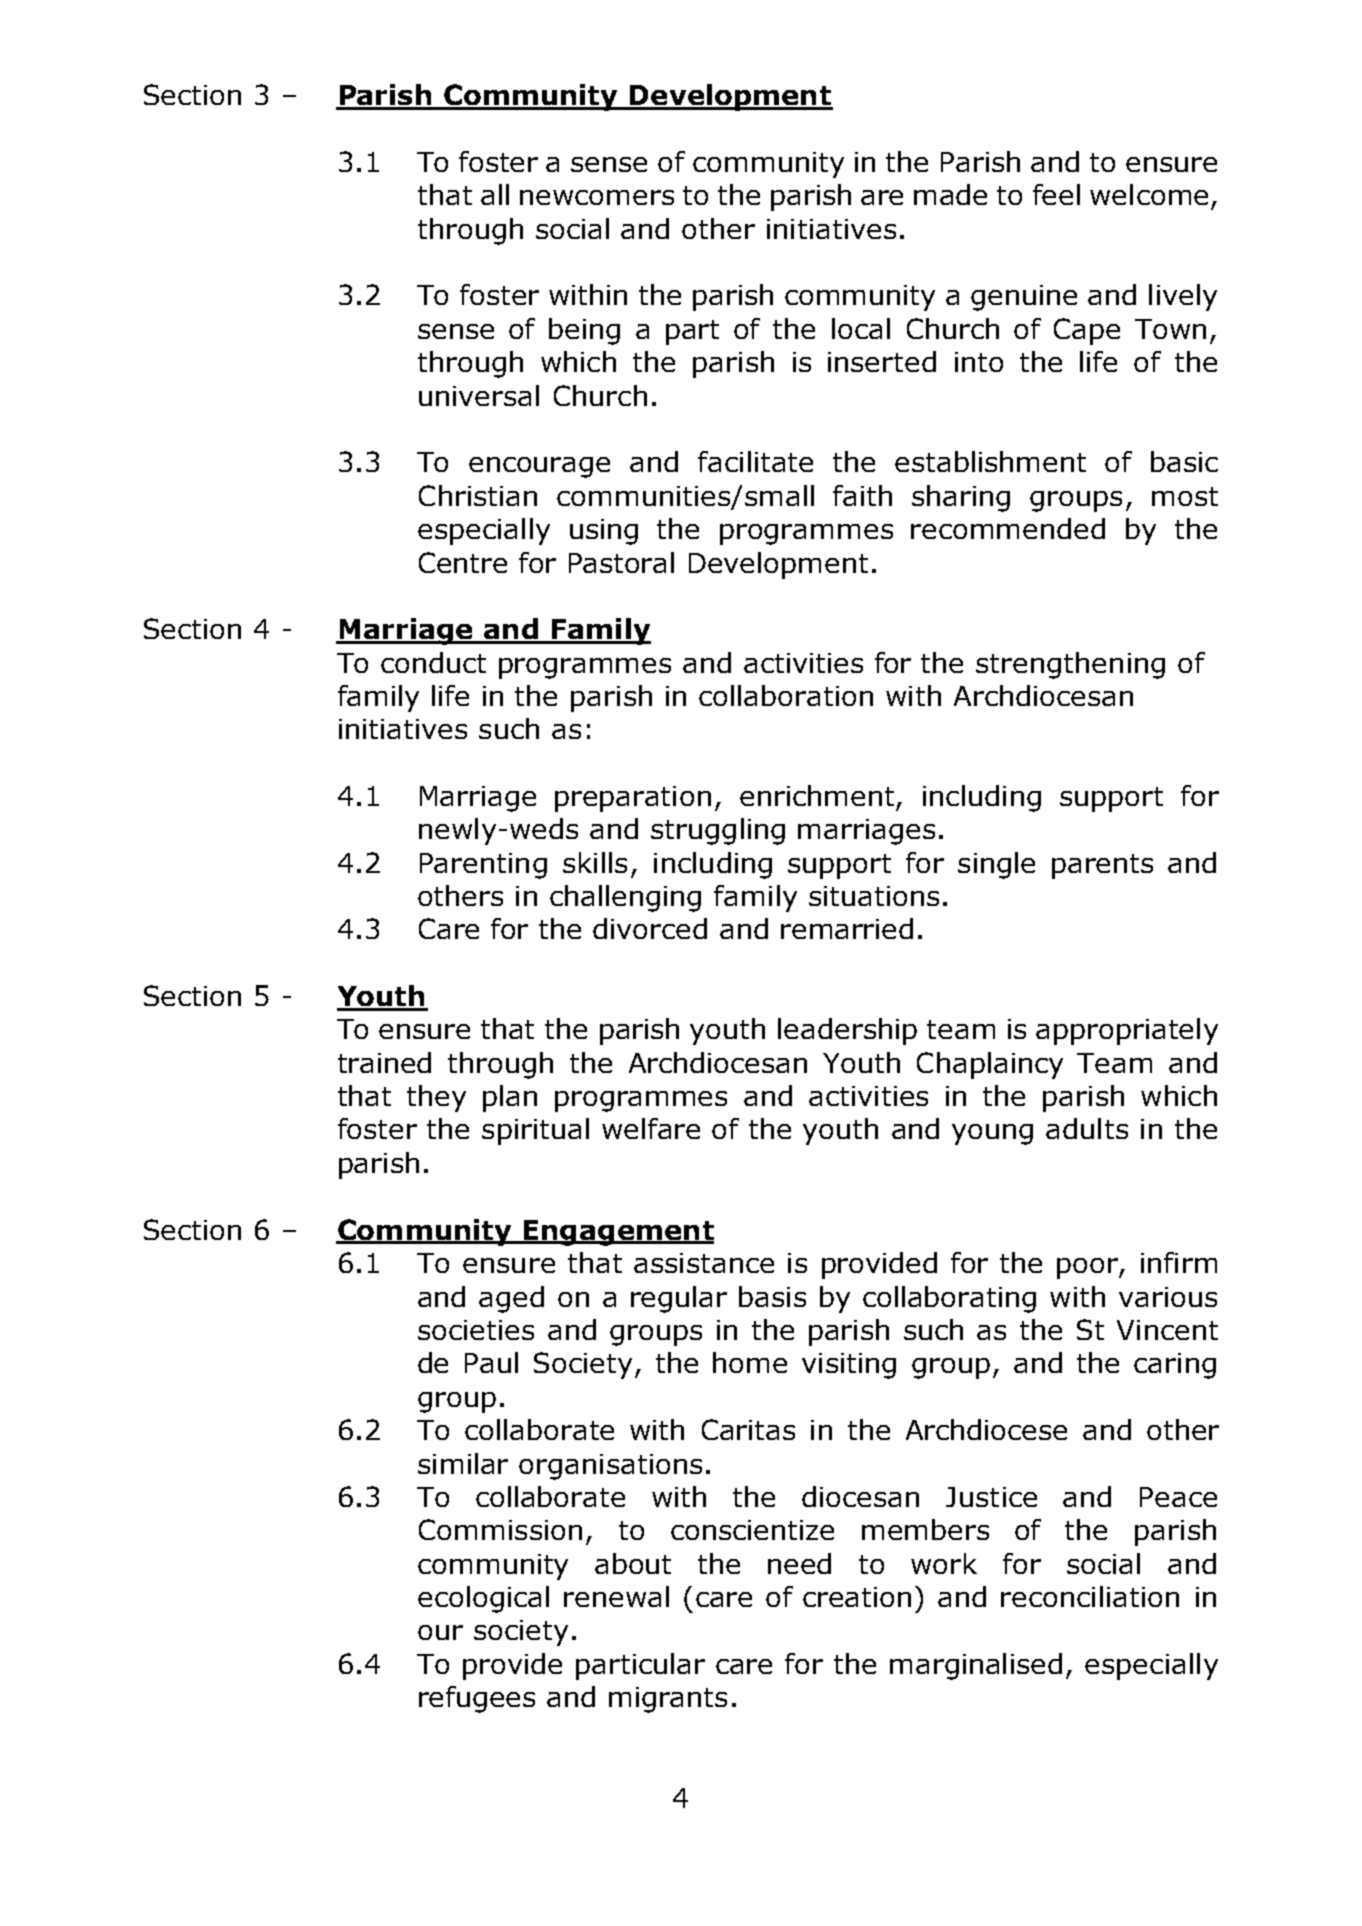 This image has width=1362, height=1926. Describe the element at coordinates (786, 695) in the image. I see `collaboration` at that location.
